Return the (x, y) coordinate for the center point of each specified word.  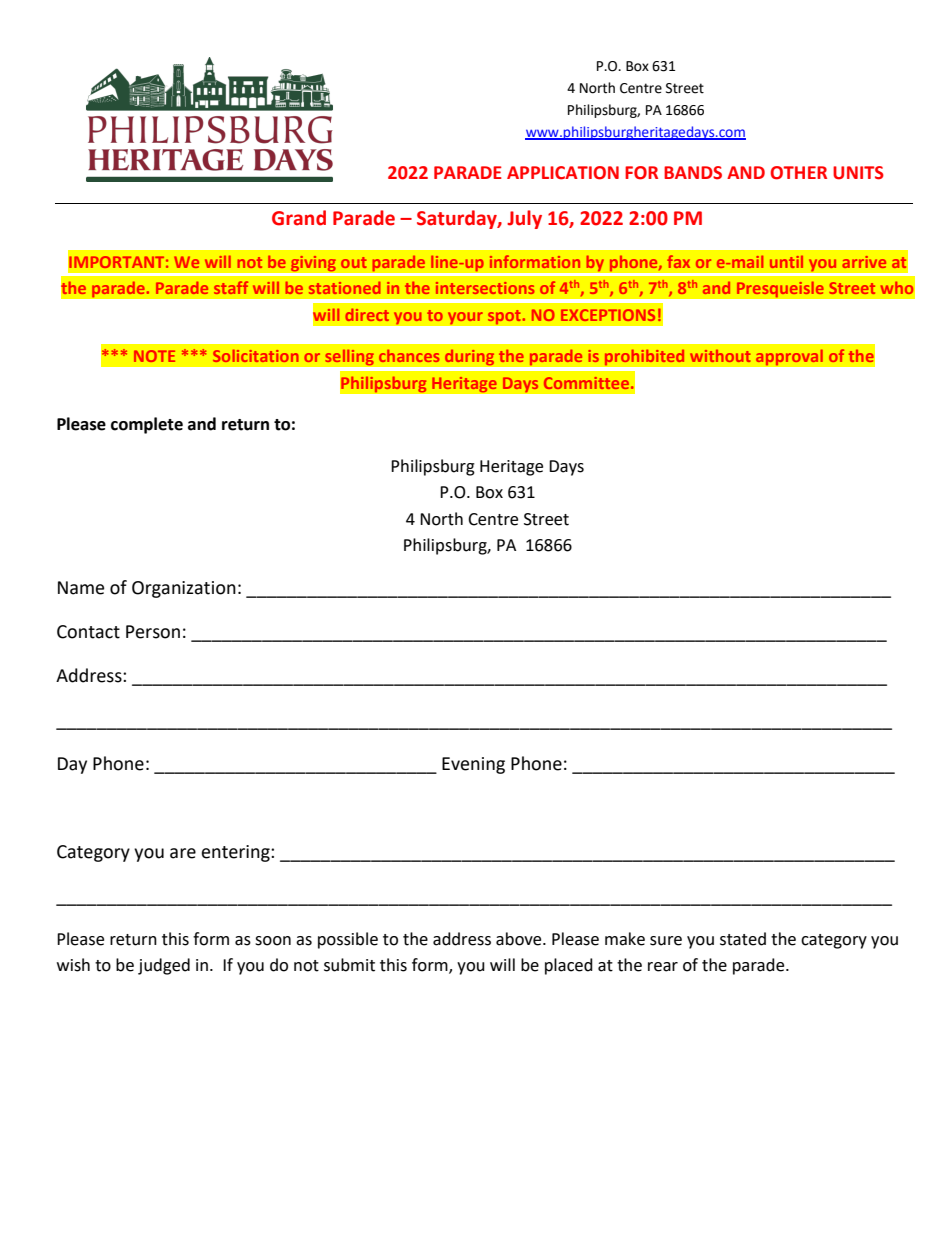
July (524, 219)
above (520, 939)
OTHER (798, 173)
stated (743, 939)
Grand (299, 218)
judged (164, 966)
